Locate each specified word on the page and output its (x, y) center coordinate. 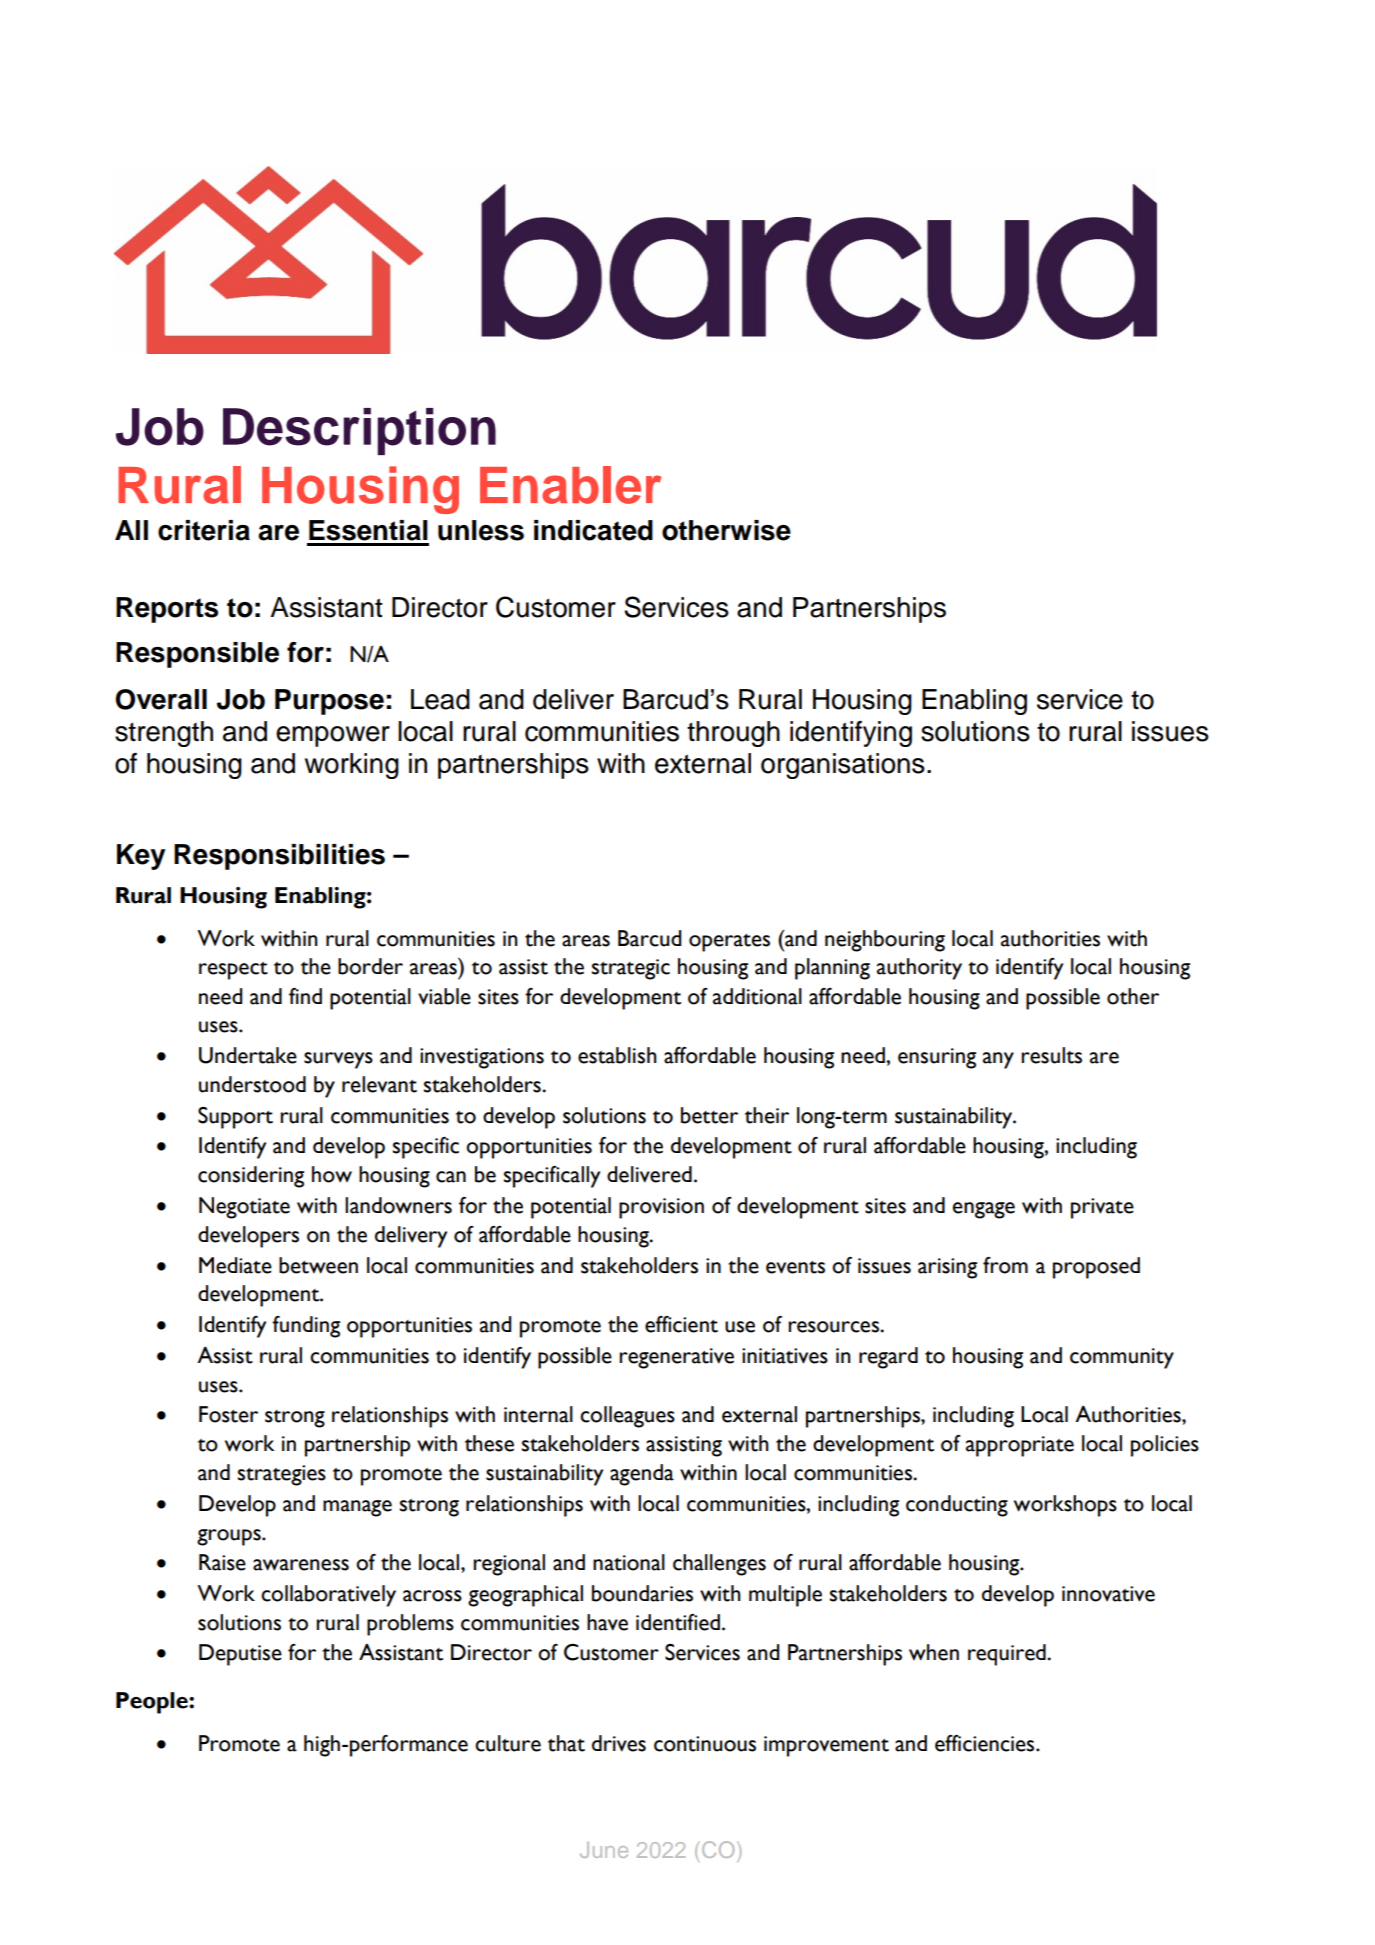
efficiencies (986, 1743)
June (604, 1850)
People (153, 1703)
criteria (204, 530)
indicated (593, 530)
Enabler (571, 485)
